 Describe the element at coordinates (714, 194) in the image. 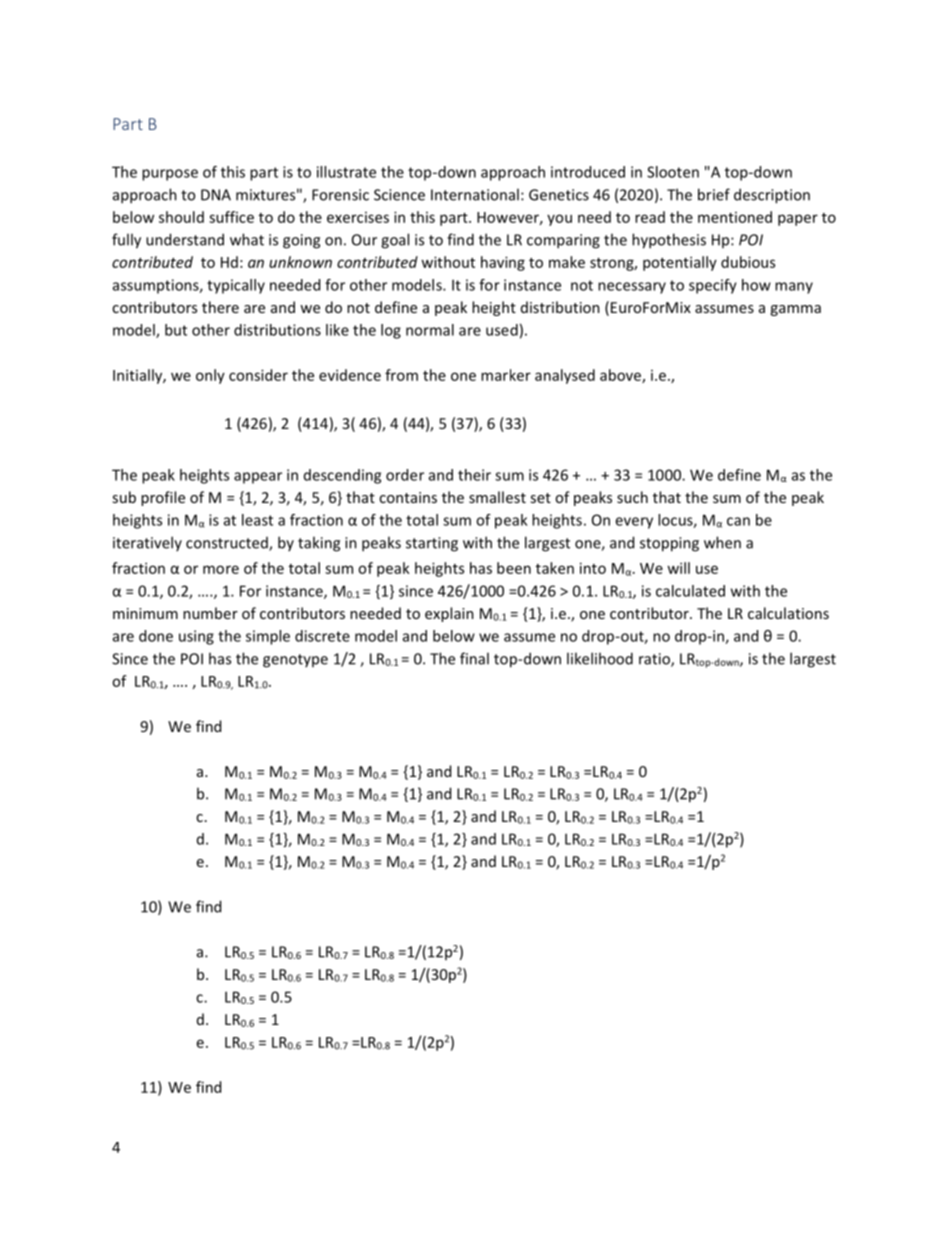

I see `brief` at that location.
